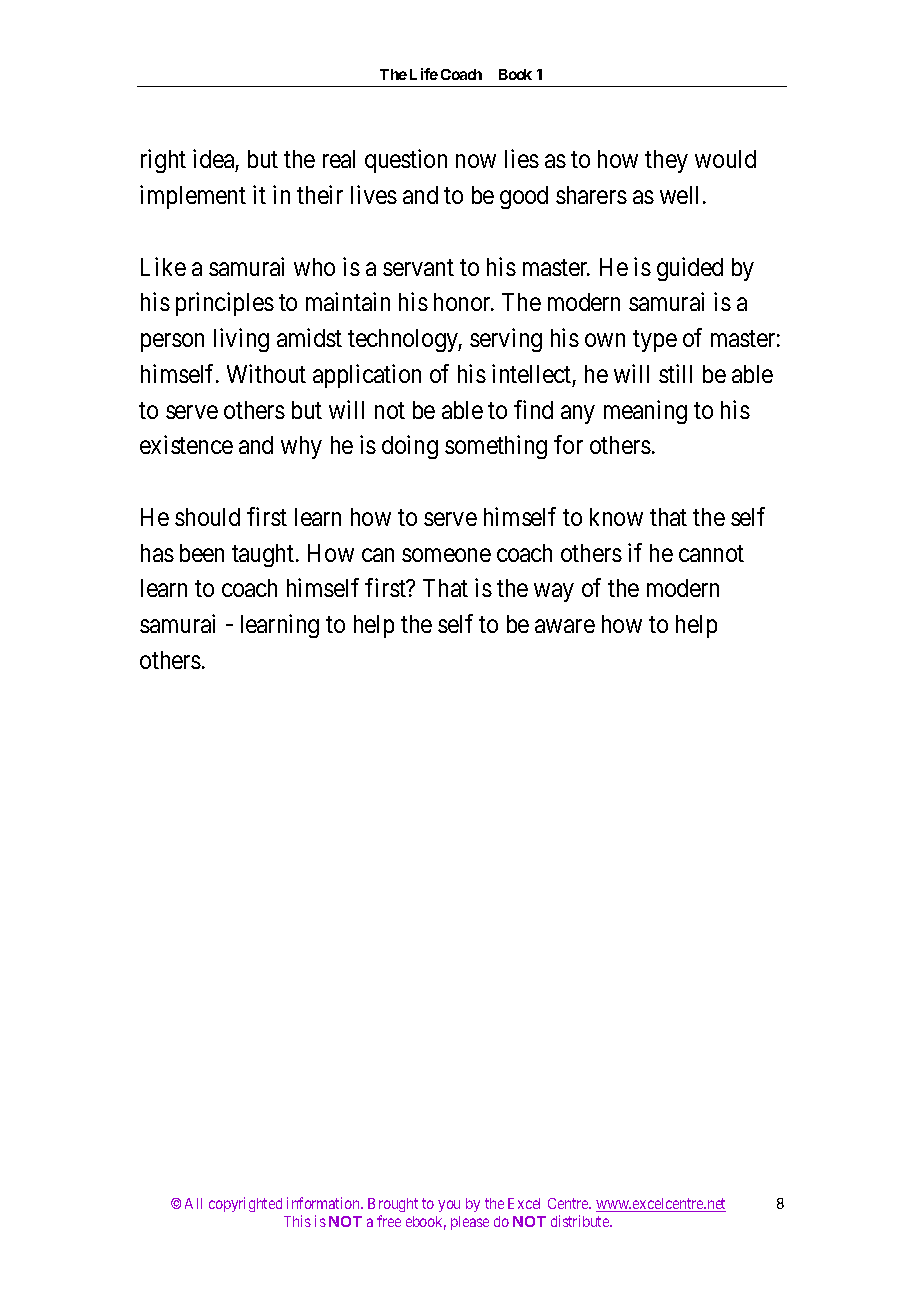 This screenshot has width=924, height=1308. What do you see at coordinates (666, 161) in the screenshot?
I see `they` at bounding box center [666, 161].
